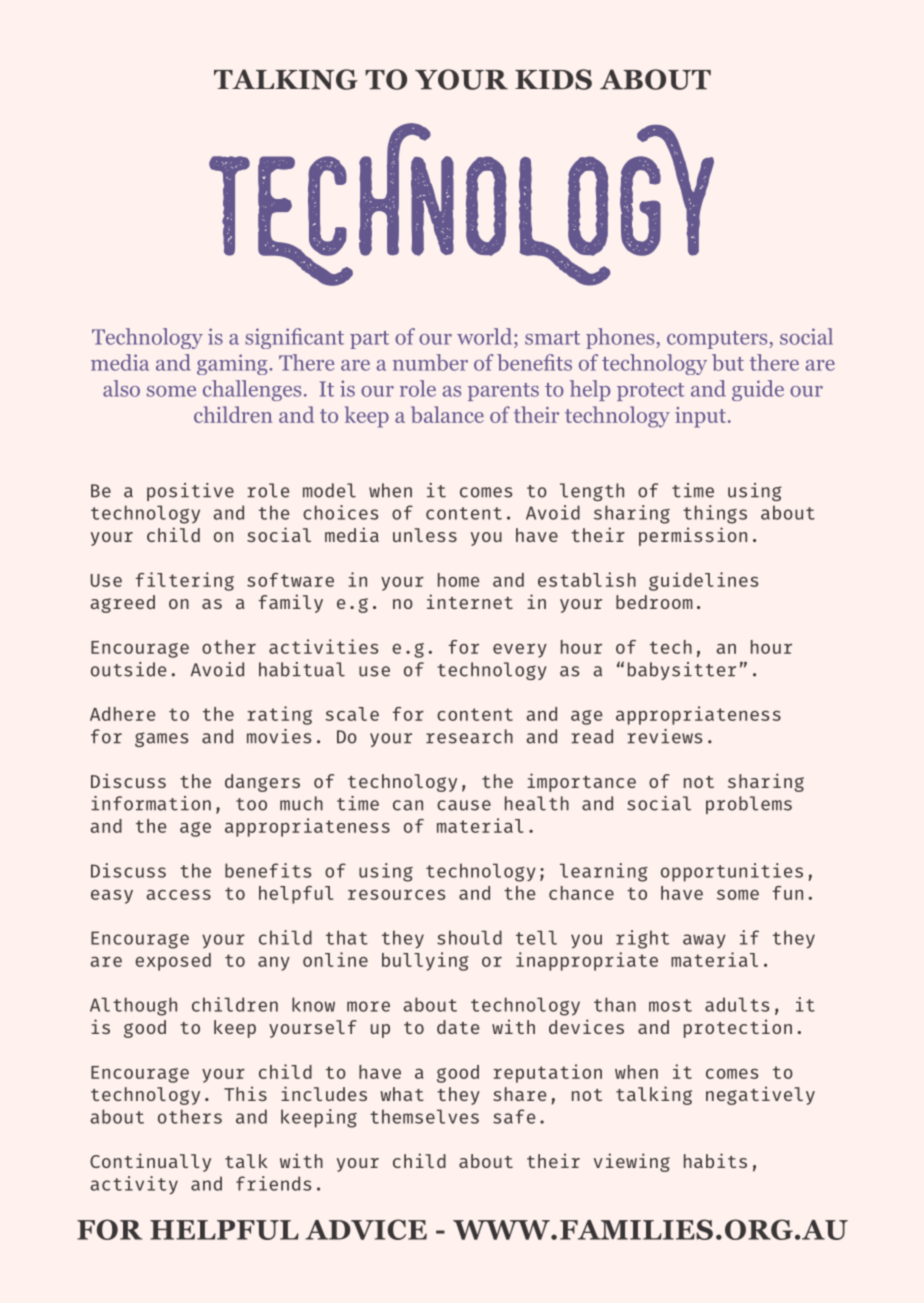 The height and width of the screenshot is (1303, 924). Describe the element at coordinates (553, 79) in the screenshot. I see `KIDS` at that location.
